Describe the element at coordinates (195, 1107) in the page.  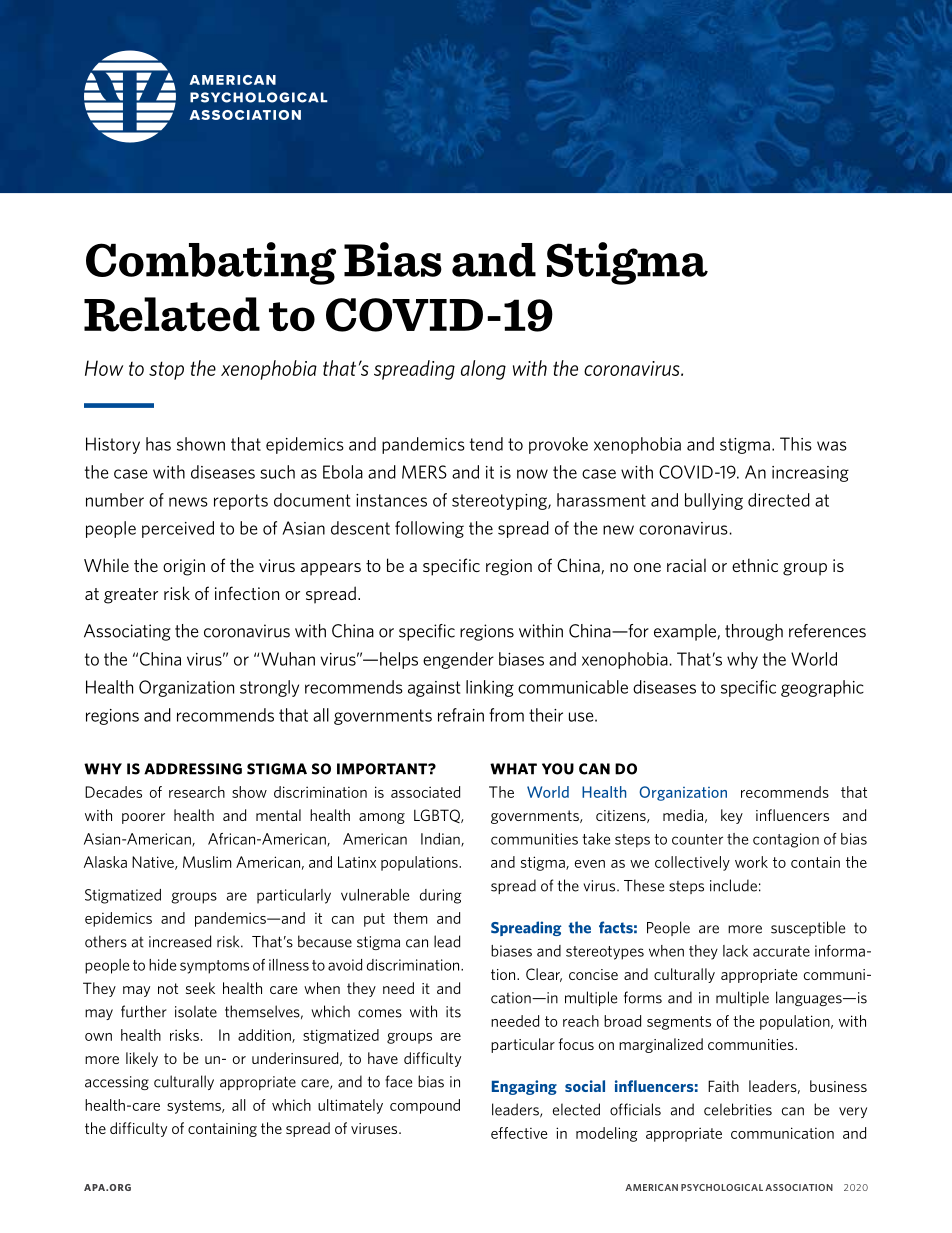
I see `systems` at that location.
